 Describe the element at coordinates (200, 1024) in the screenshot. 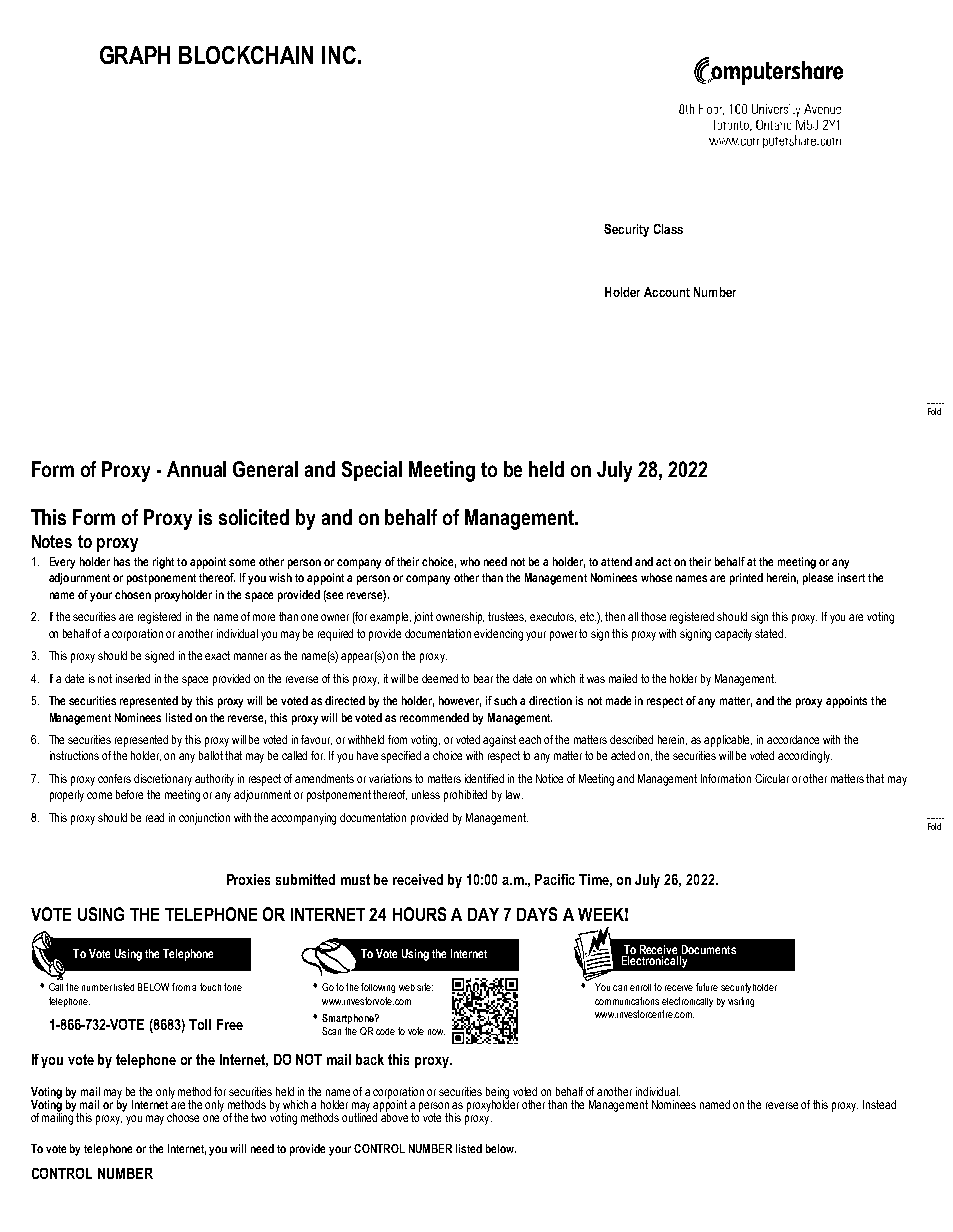

I see `Toll` at that location.
